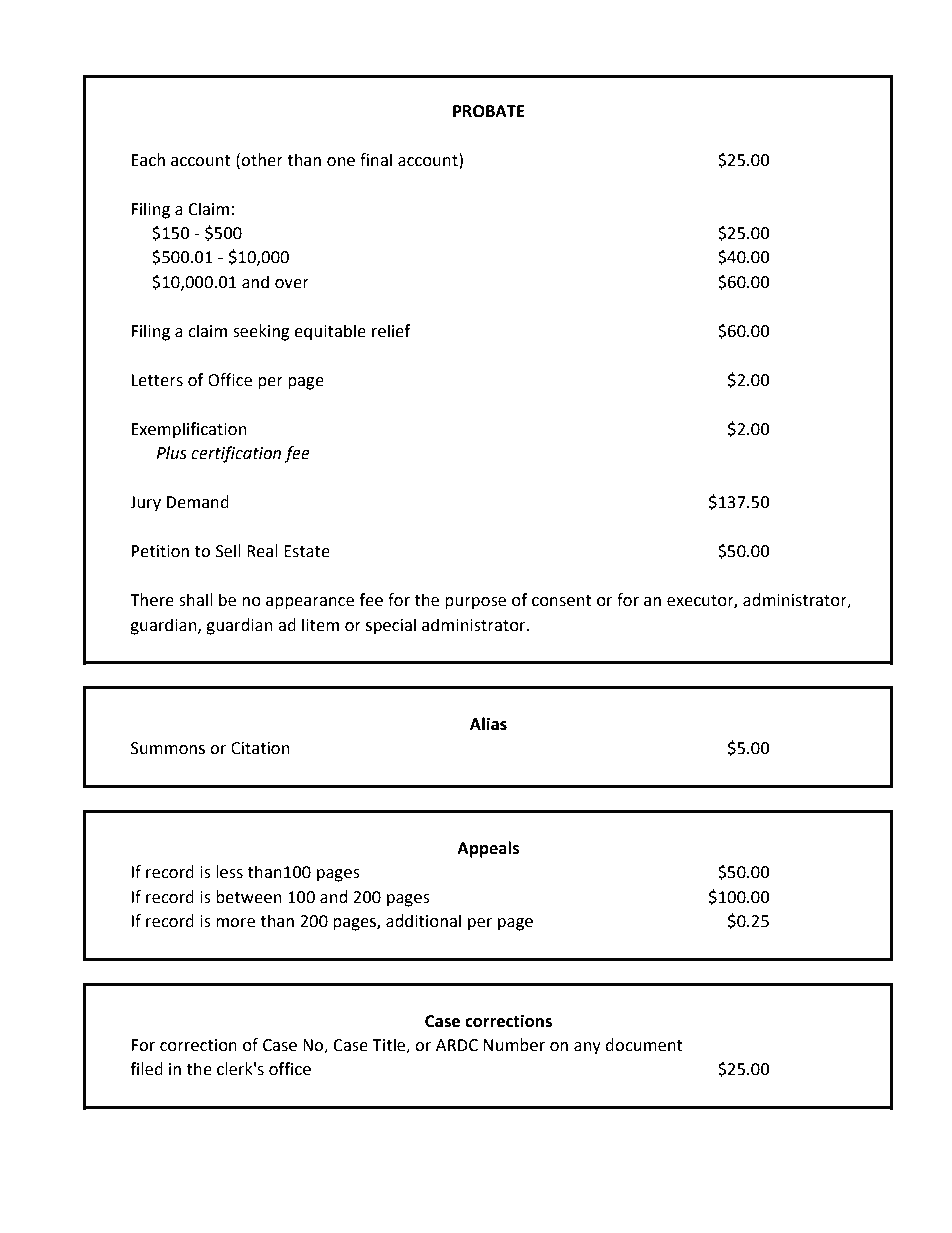 This screenshot has height=1233, width=952. Describe the element at coordinates (146, 1069) in the screenshot. I see `filed` at that location.
